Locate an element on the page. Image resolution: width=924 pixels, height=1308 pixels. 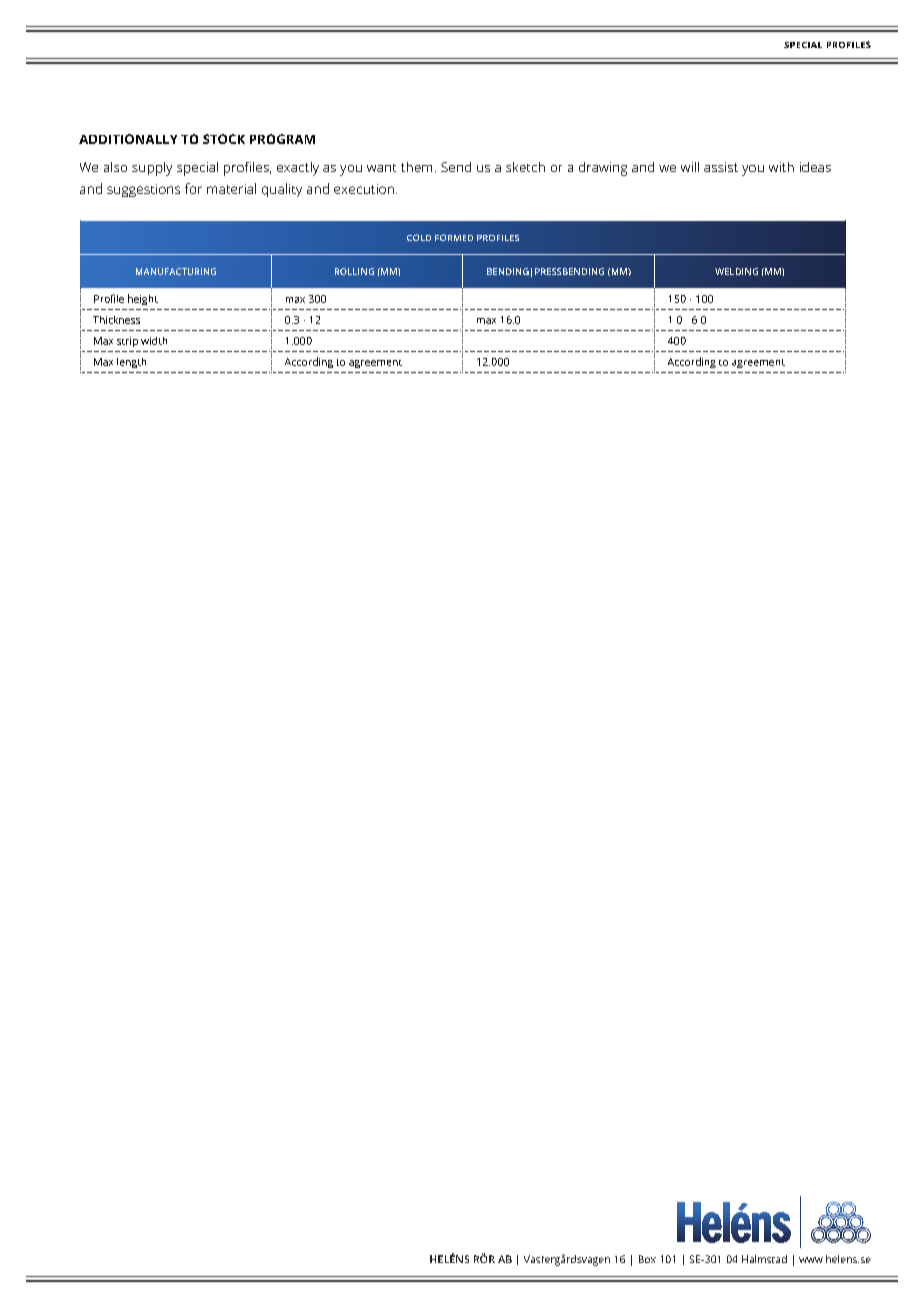
COLD is located at coordinates (419, 237).
